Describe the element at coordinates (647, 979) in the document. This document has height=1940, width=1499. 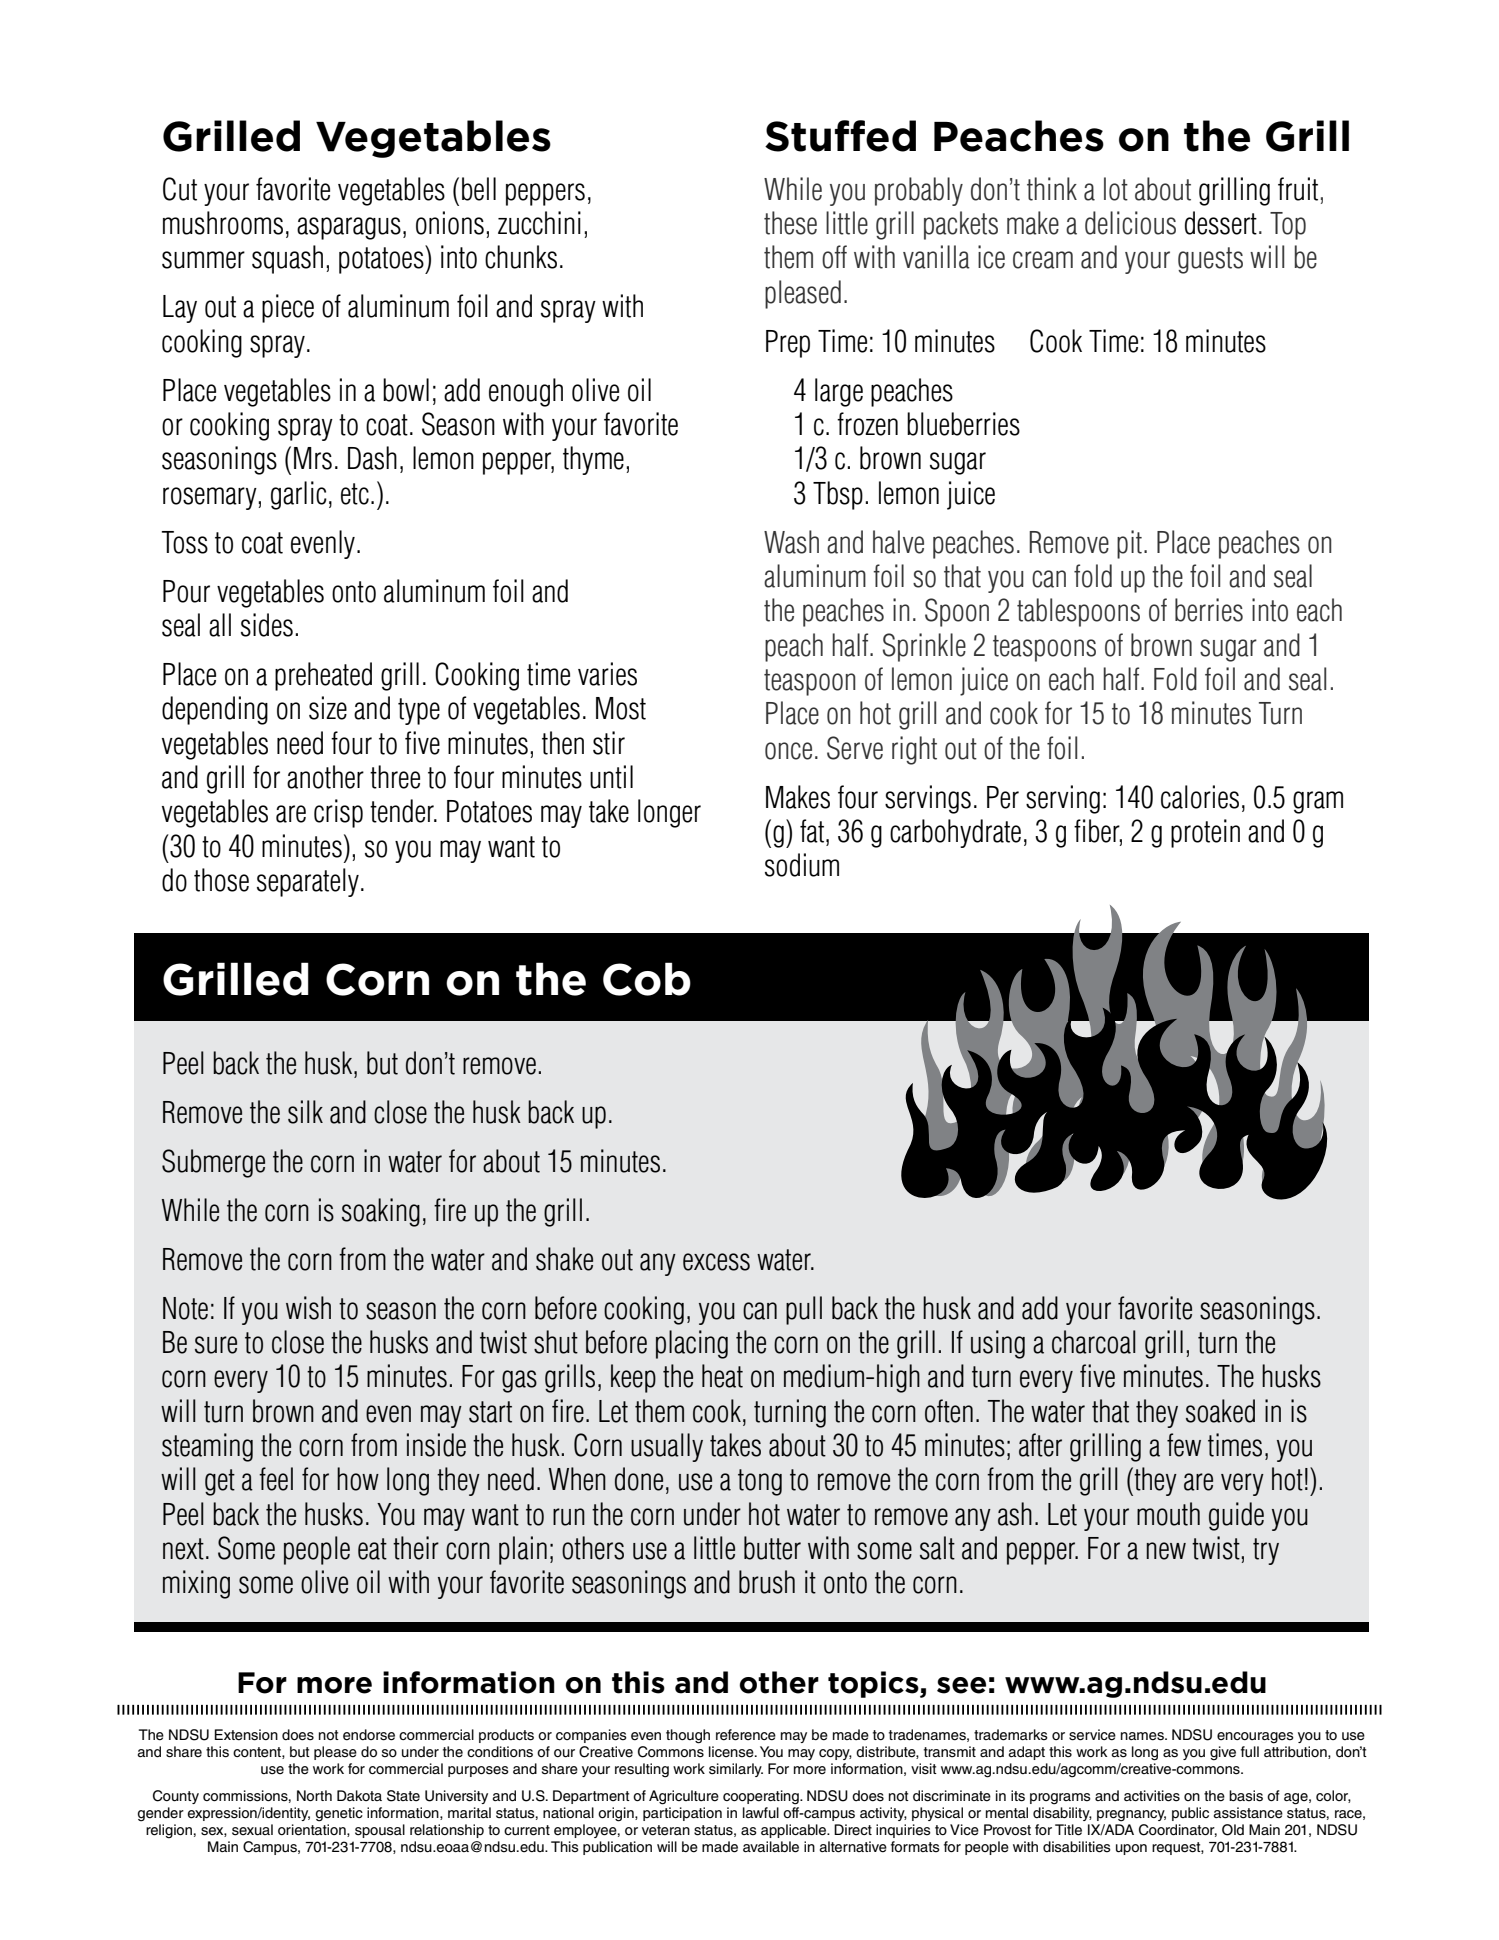
I see `Cob` at that location.
